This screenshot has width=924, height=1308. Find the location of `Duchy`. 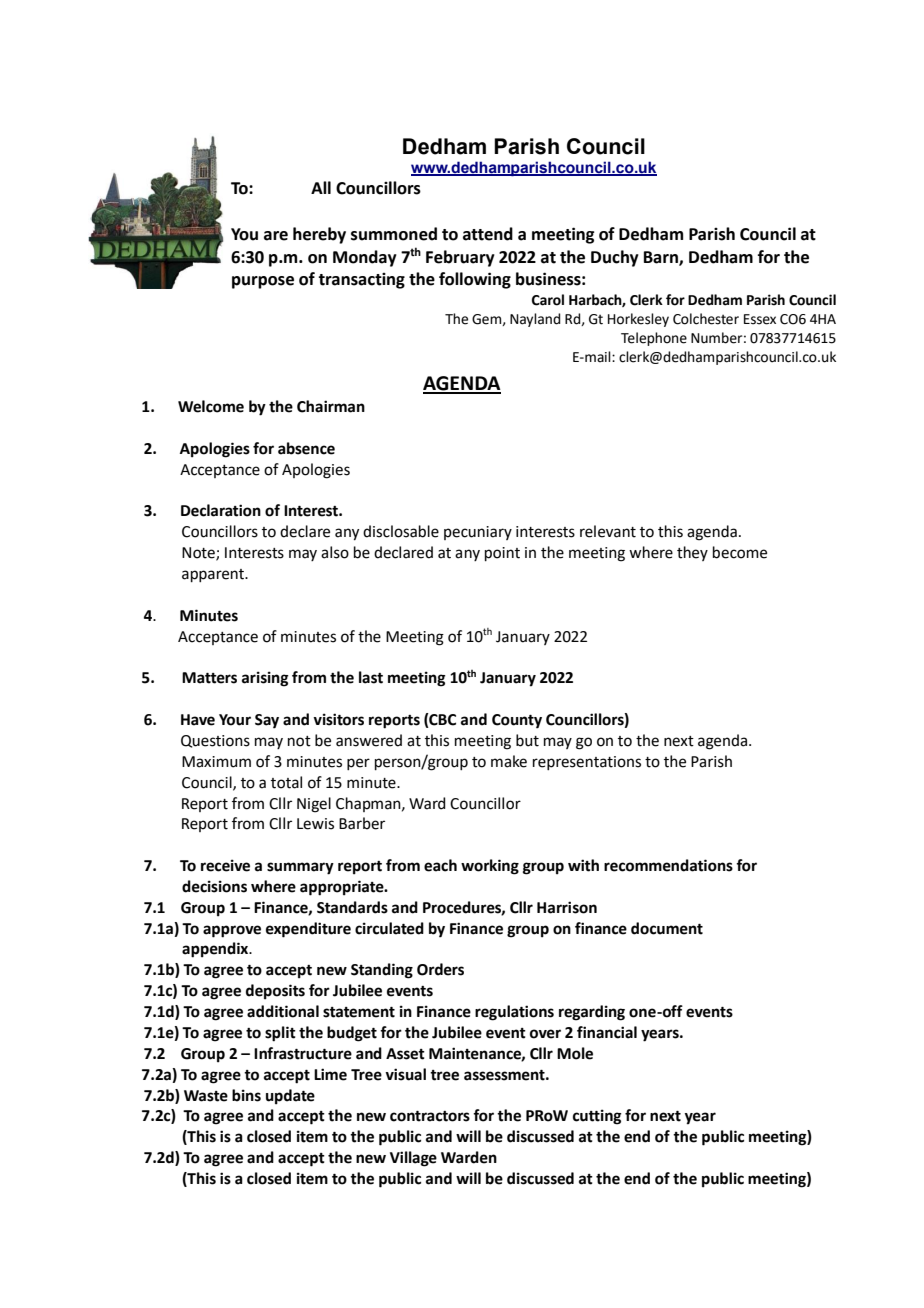

Duchy is located at coordinates (615, 258).
